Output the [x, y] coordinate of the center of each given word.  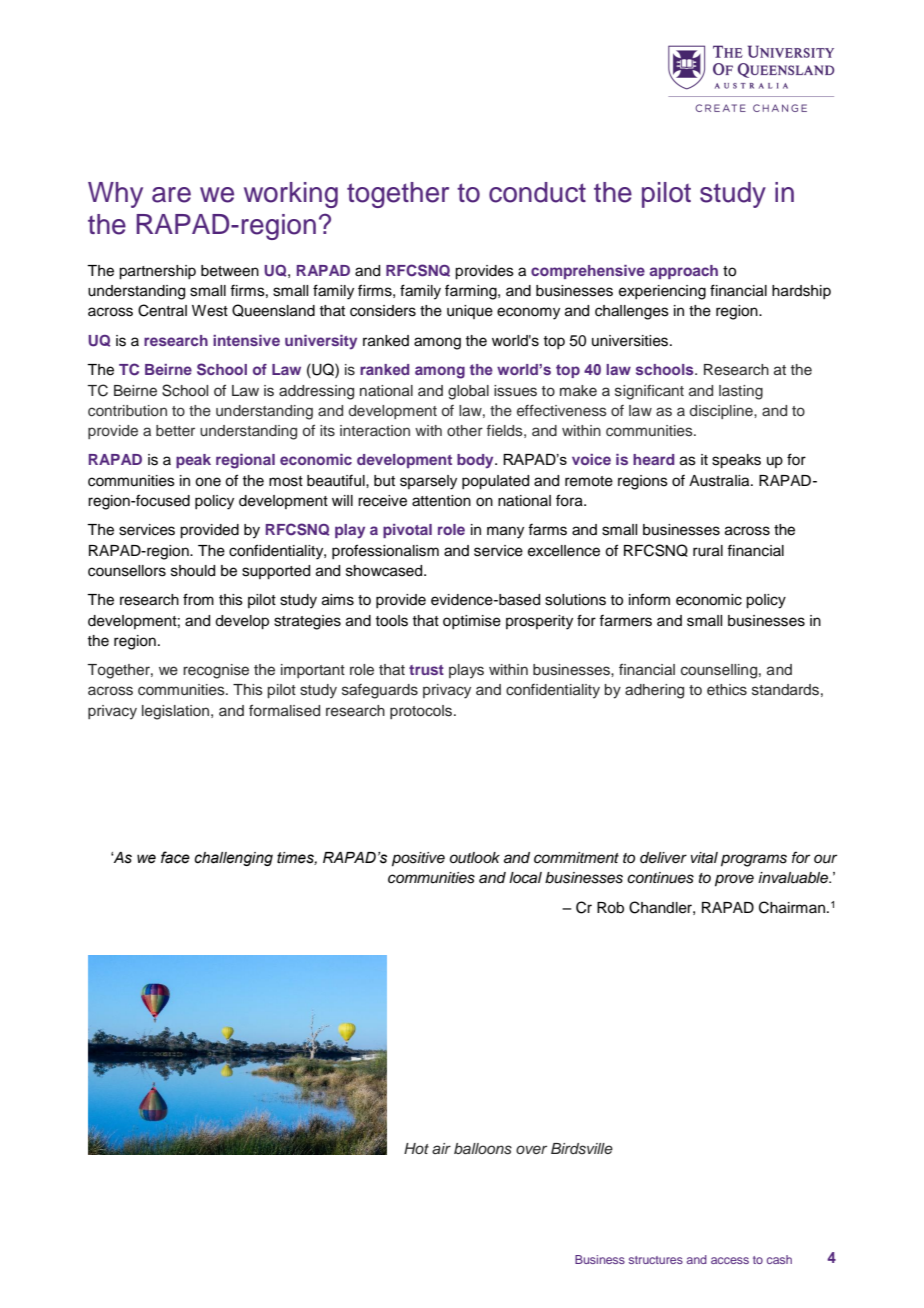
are [171, 195]
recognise [216, 671]
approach [684, 272]
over [531, 1149]
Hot [416, 1148]
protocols [422, 712]
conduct [537, 192]
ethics [727, 690]
